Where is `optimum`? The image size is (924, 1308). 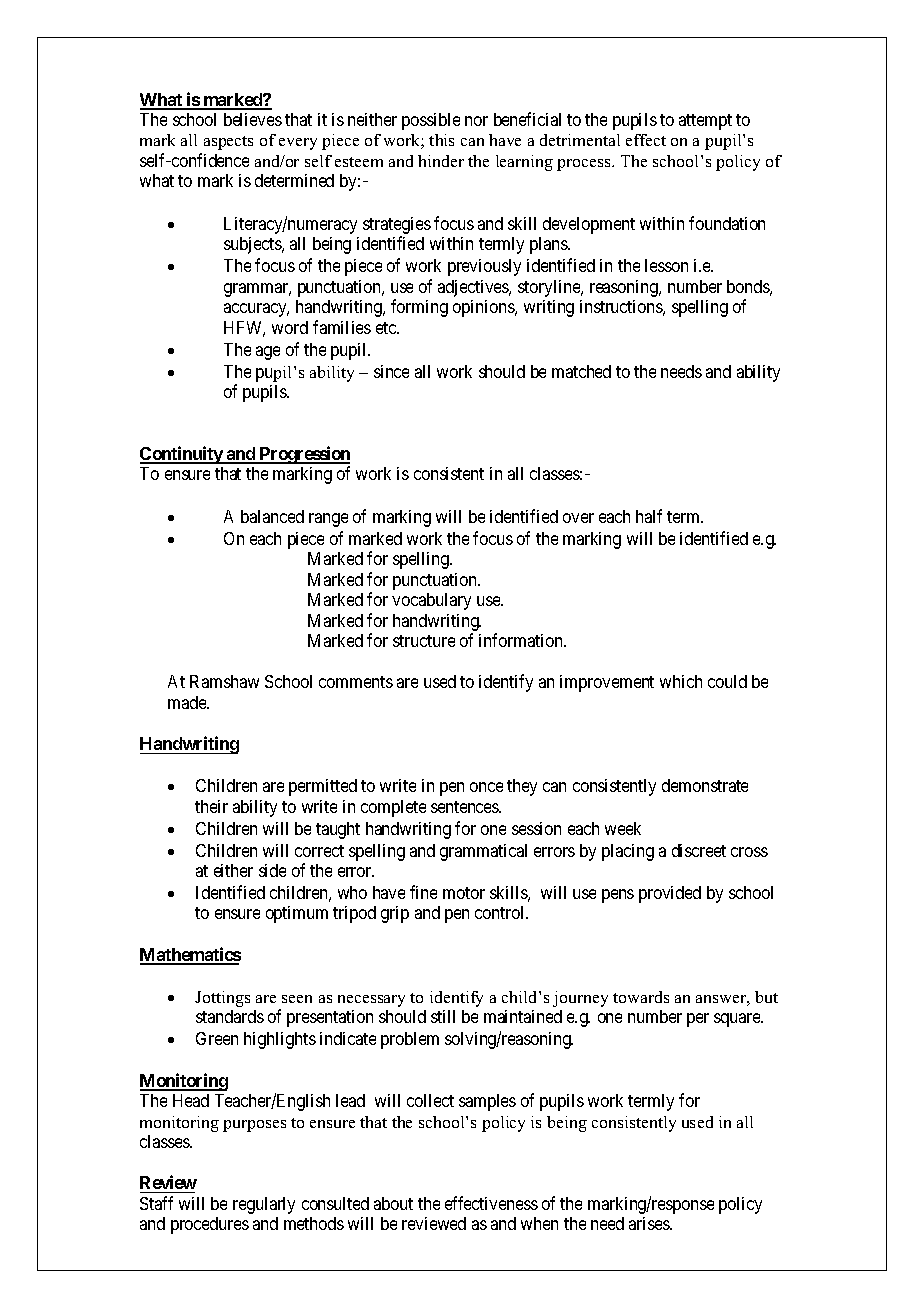
optimum is located at coordinates (297, 914).
